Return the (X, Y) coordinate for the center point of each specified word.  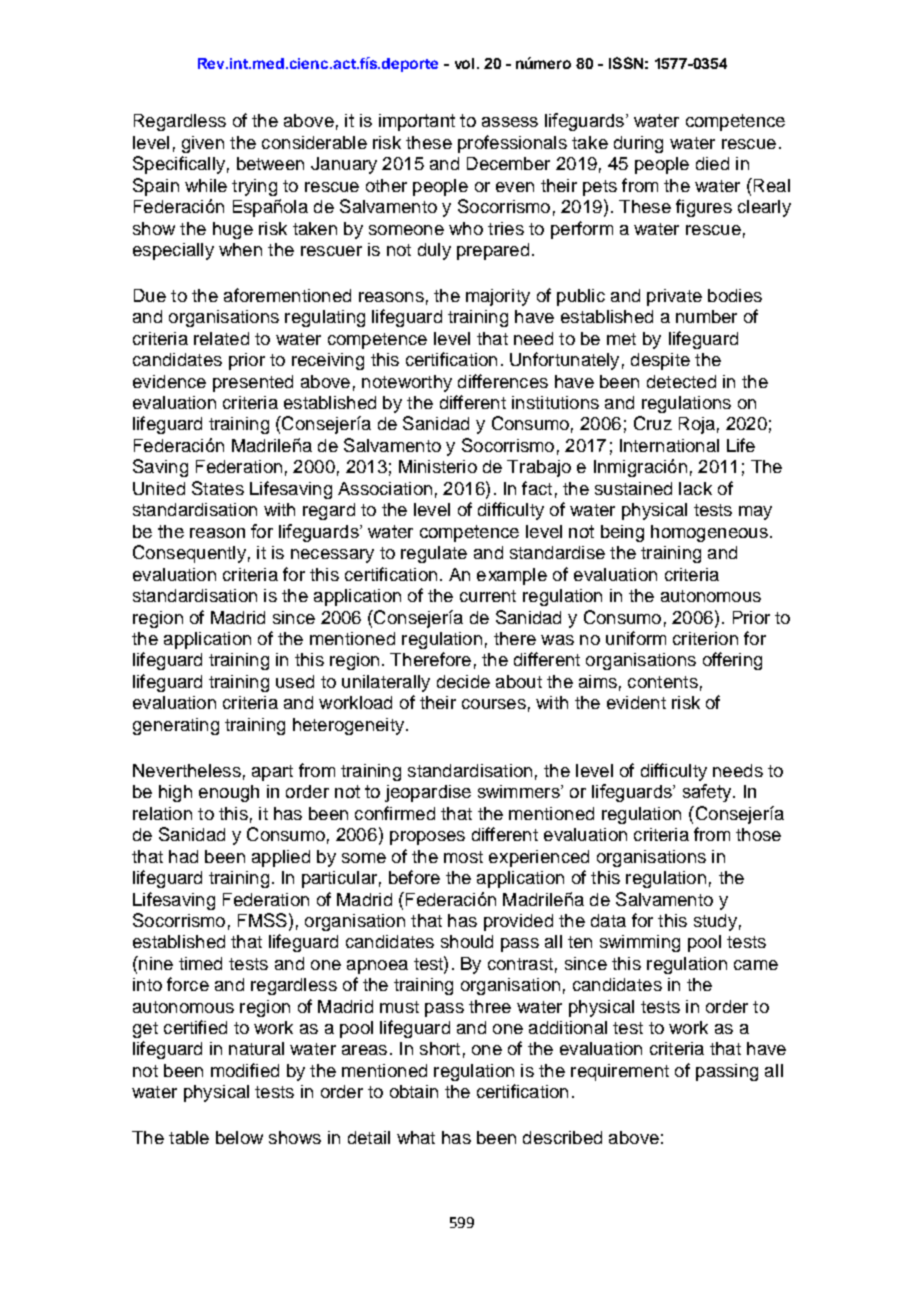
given (203, 144)
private (674, 297)
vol (464, 63)
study (715, 922)
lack (695, 488)
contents (663, 682)
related (221, 338)
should (467, 941)
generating (176, 726)
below (239, 1137)
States (218, 488)
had (183, 856)
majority (498, 297)
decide (463, 681)
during (638, 144)
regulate (434, 554)
